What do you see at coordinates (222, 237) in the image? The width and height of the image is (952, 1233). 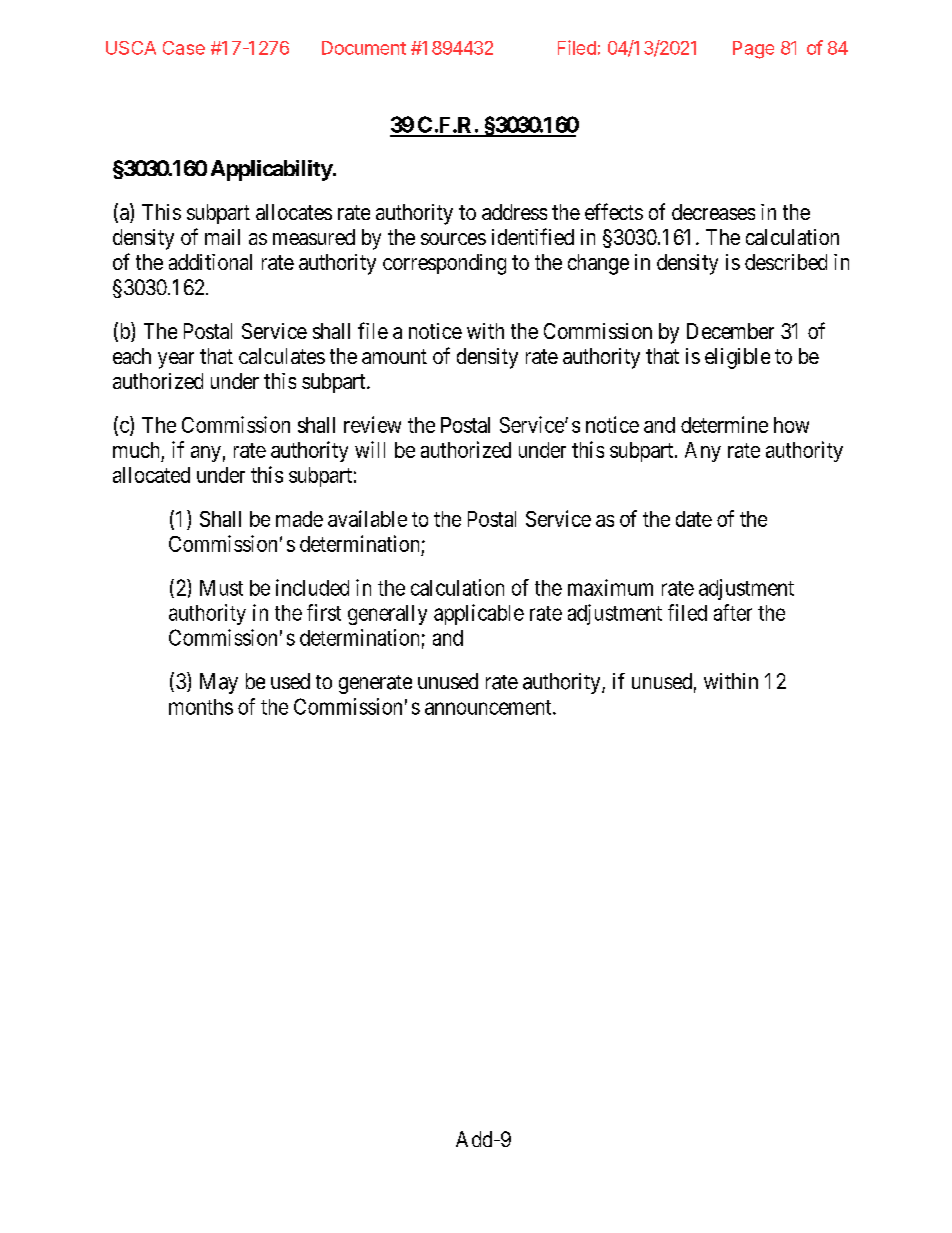 I see `mail` at bounding box center [222, 237].
